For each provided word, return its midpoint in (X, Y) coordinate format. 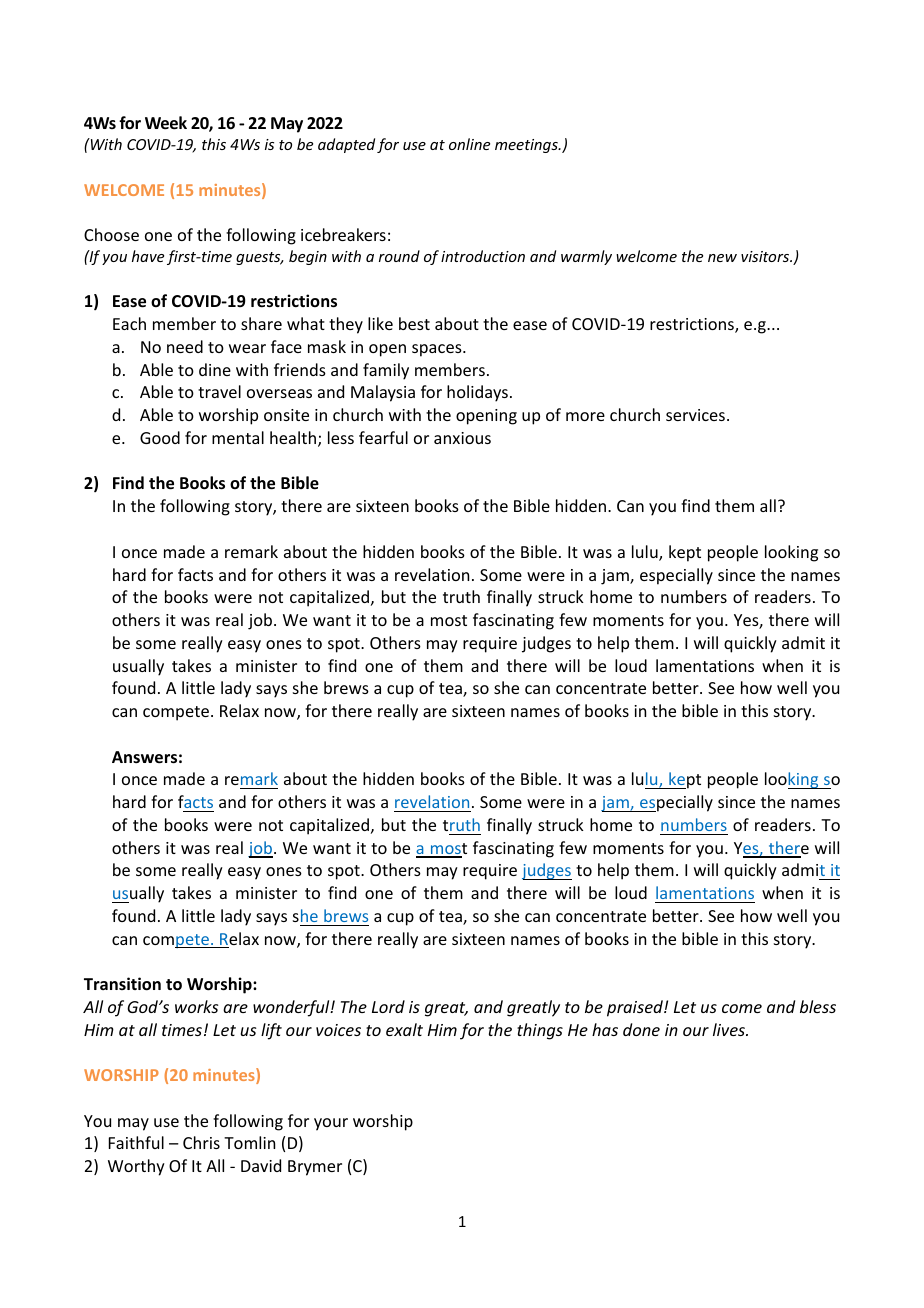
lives (730, 1029)
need (185, 346)
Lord (388, 1006)
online (469, 144)
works (196, 1006)
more (585, 416)
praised (636, 1008)
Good (160, 437)
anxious (462, 438)
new (722, 258)
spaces (438, 350)
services (695, 415)
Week (166, 123)
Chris (201, 1142)
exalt (404, 1029)
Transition (122, 984)
